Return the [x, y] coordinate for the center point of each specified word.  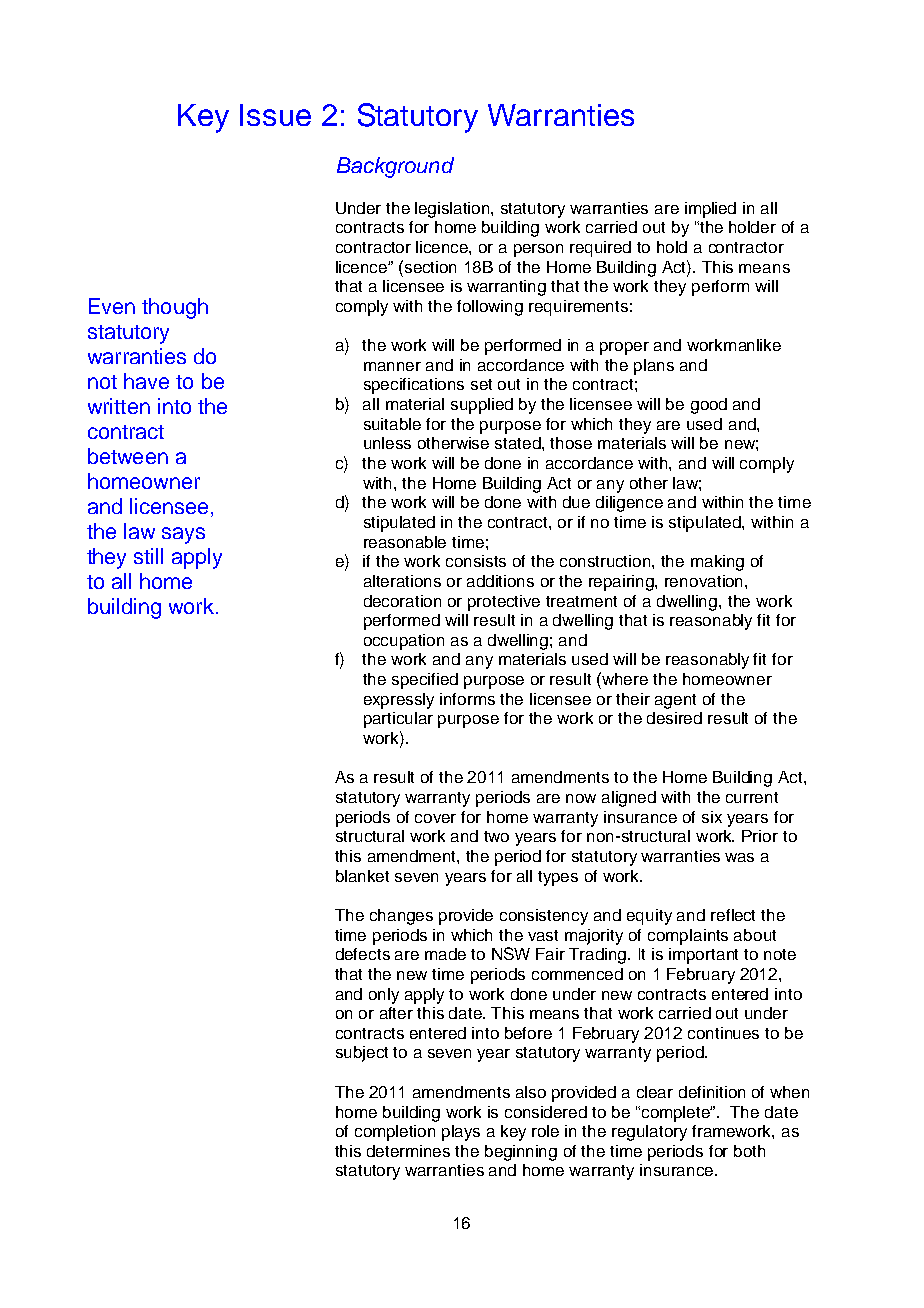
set [481, 384]
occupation [404, 642]
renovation [705, 581]
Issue [275, 115]
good [709, 406]
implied [710, 210]
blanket [362, 876]
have [146, 381]
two [496, 836]
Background [395, 167]
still [148, 556]
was [739, 857]
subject [362, 1054]
